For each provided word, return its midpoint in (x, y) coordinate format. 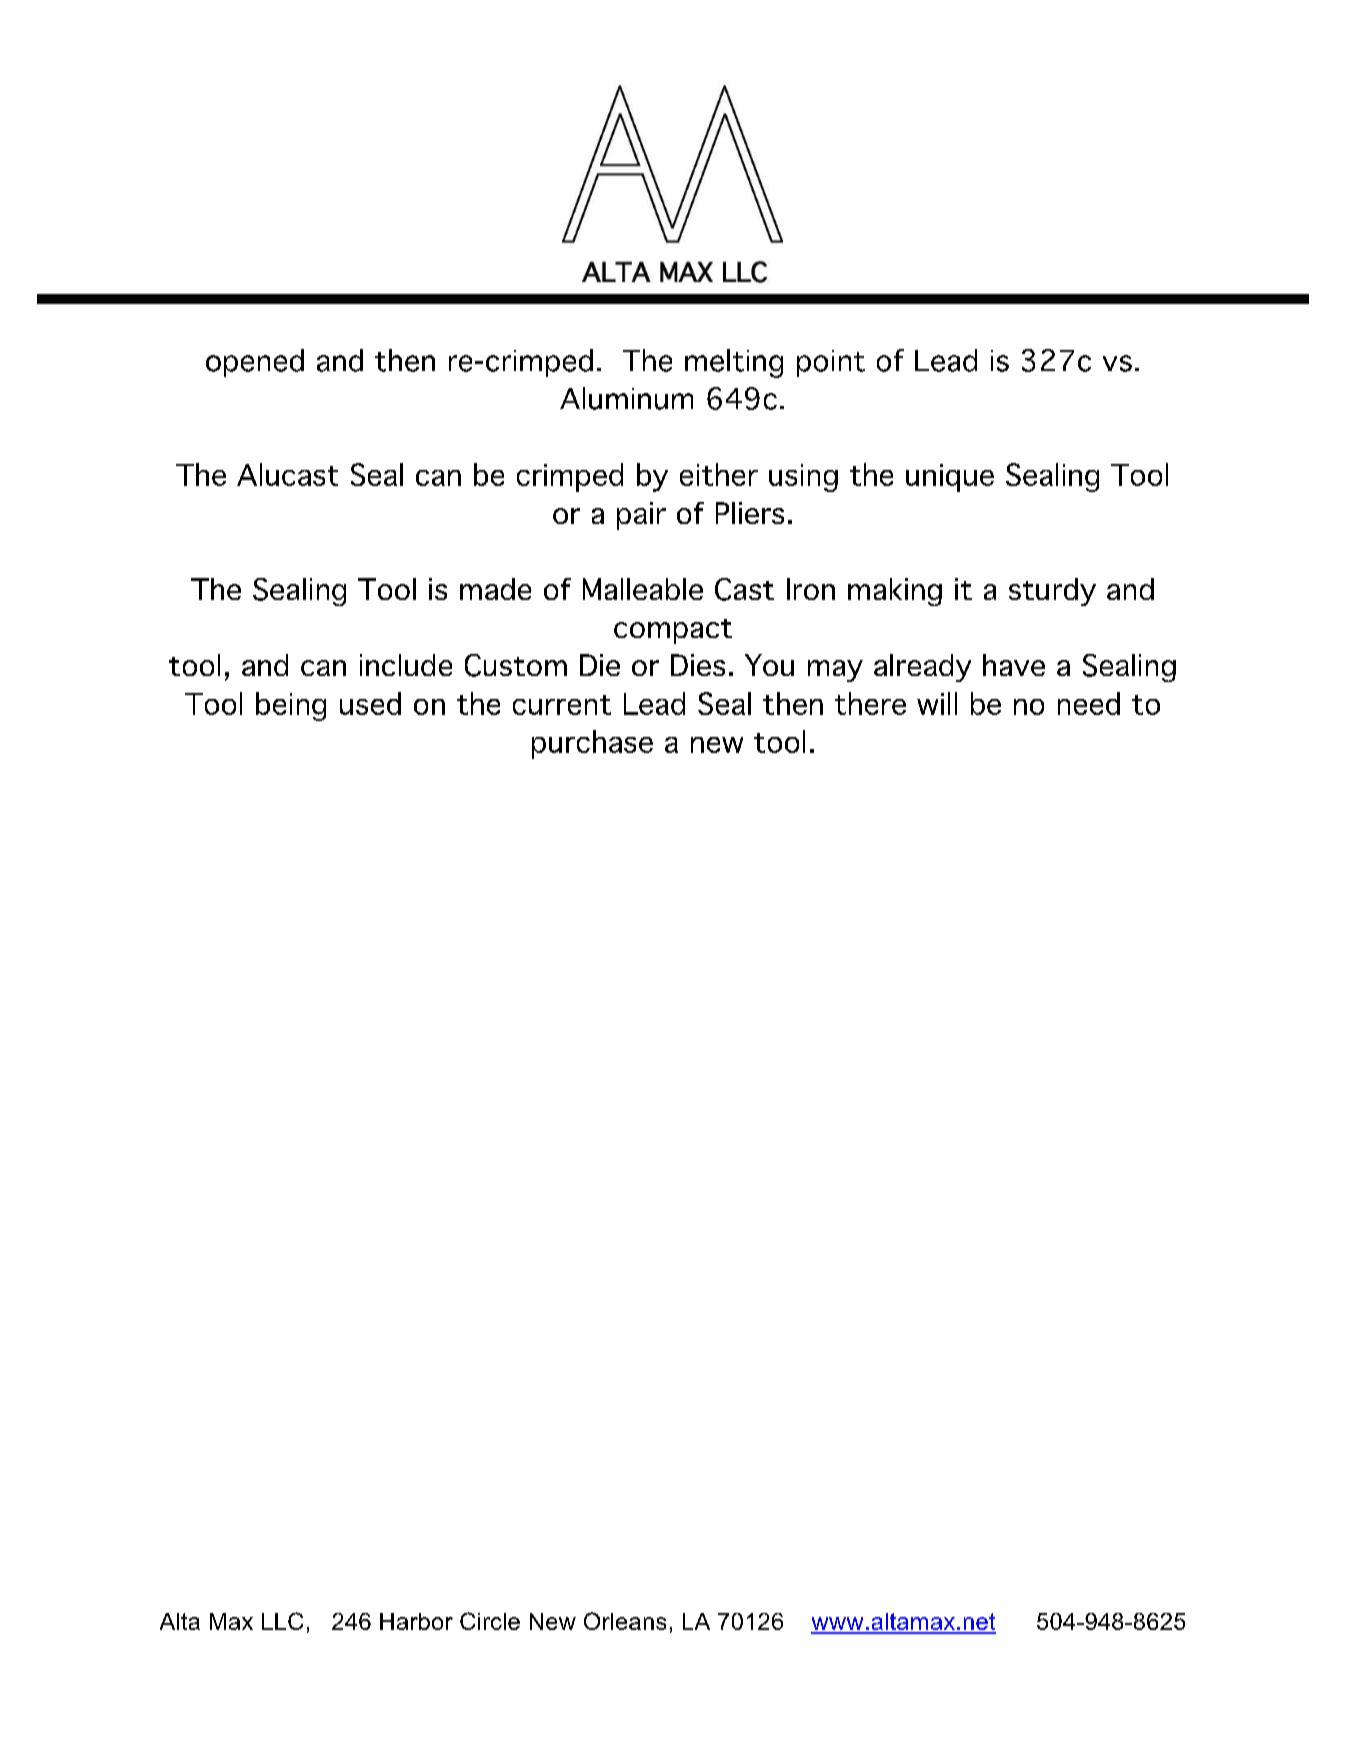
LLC (282, 1621)
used (370, 703)
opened (255, 363)
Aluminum (626, 398)
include (406, 665)
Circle (490, 1621)
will (937, 703)
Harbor (416, 1621)
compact (673, 631)
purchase (592, 744)
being (291, 706)
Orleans (625, 1621)
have (1014, 665)
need (1089, 703)
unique (950, 478)
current (562, 705)
